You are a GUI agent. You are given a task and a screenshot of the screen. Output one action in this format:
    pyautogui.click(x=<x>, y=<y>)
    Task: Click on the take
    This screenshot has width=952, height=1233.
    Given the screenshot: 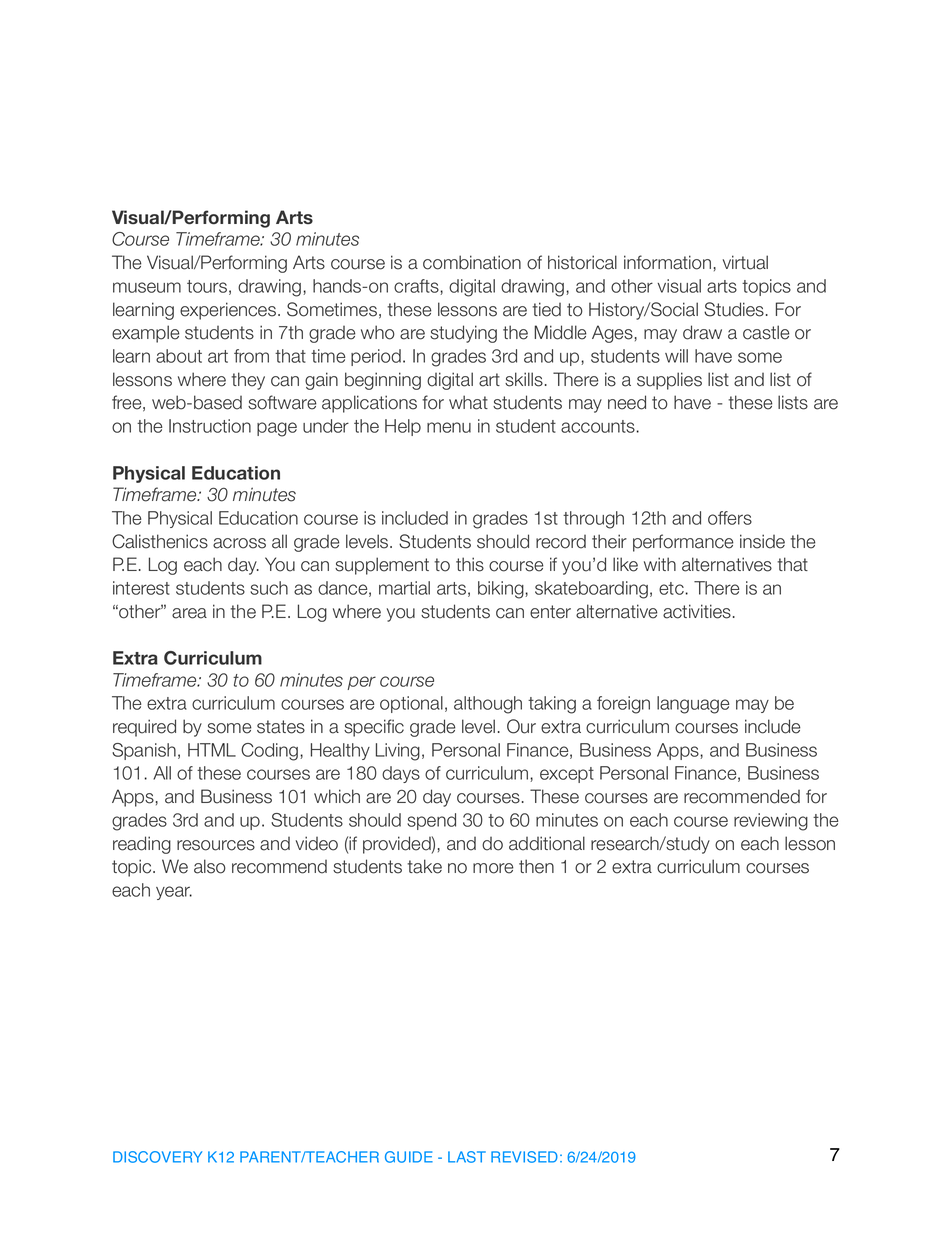 What is the action you would take?
    pyautogui.click(x=424, y=866)
